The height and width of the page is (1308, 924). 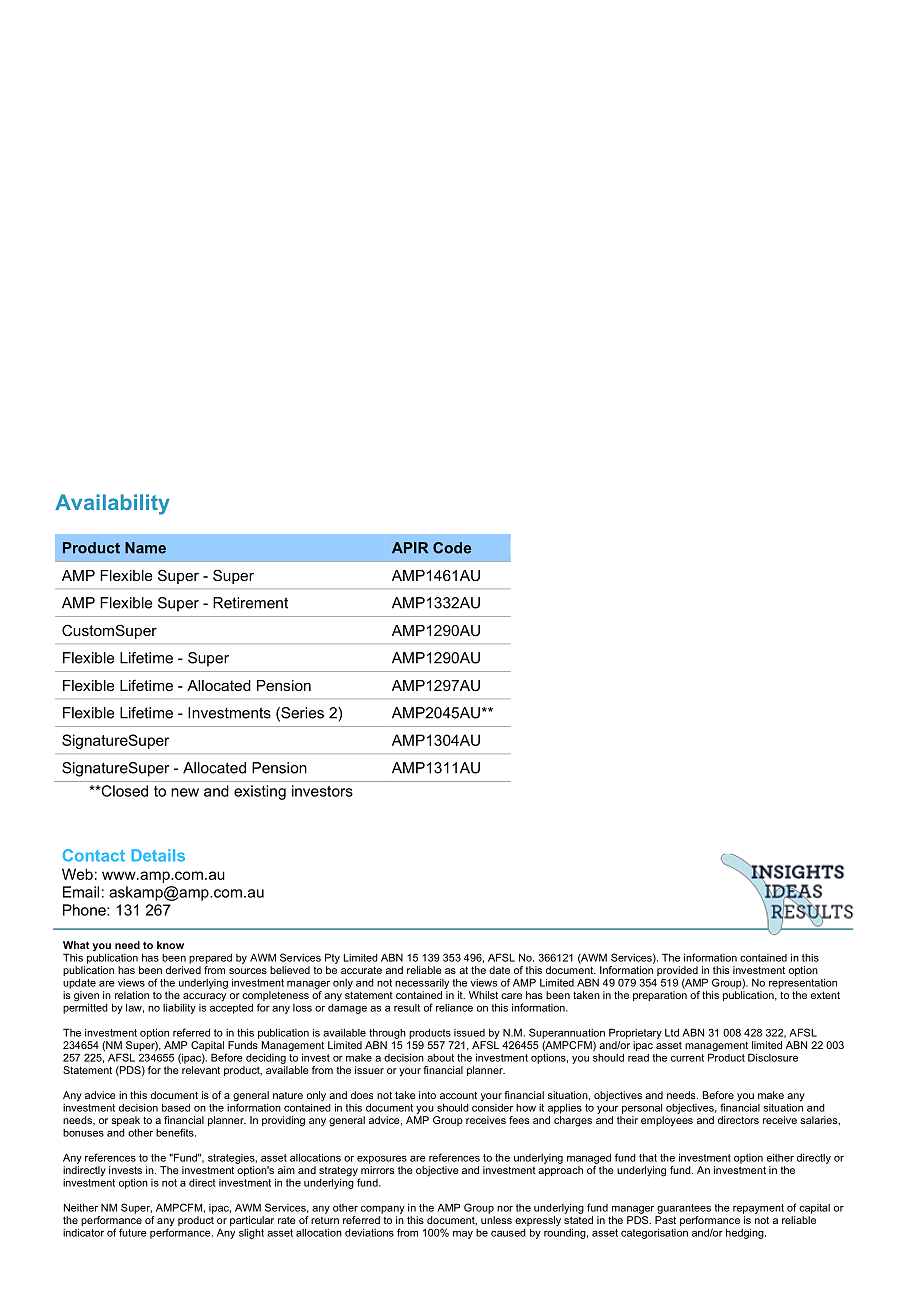 What do you see at coordinates (250, 603) in the page?
I see `Retirement` at bounding box center [250, 603].
